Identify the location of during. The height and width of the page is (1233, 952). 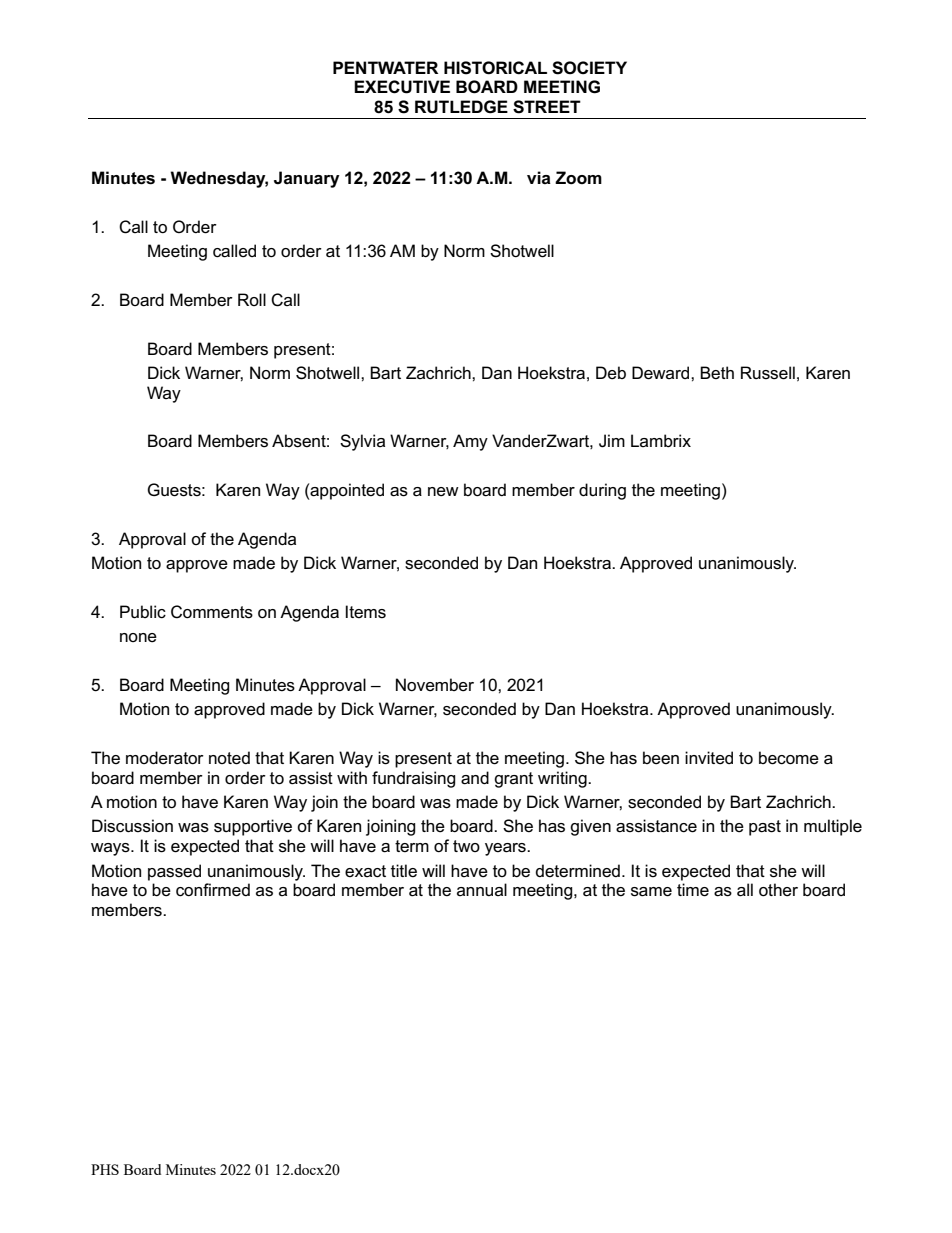
(602, 491).
